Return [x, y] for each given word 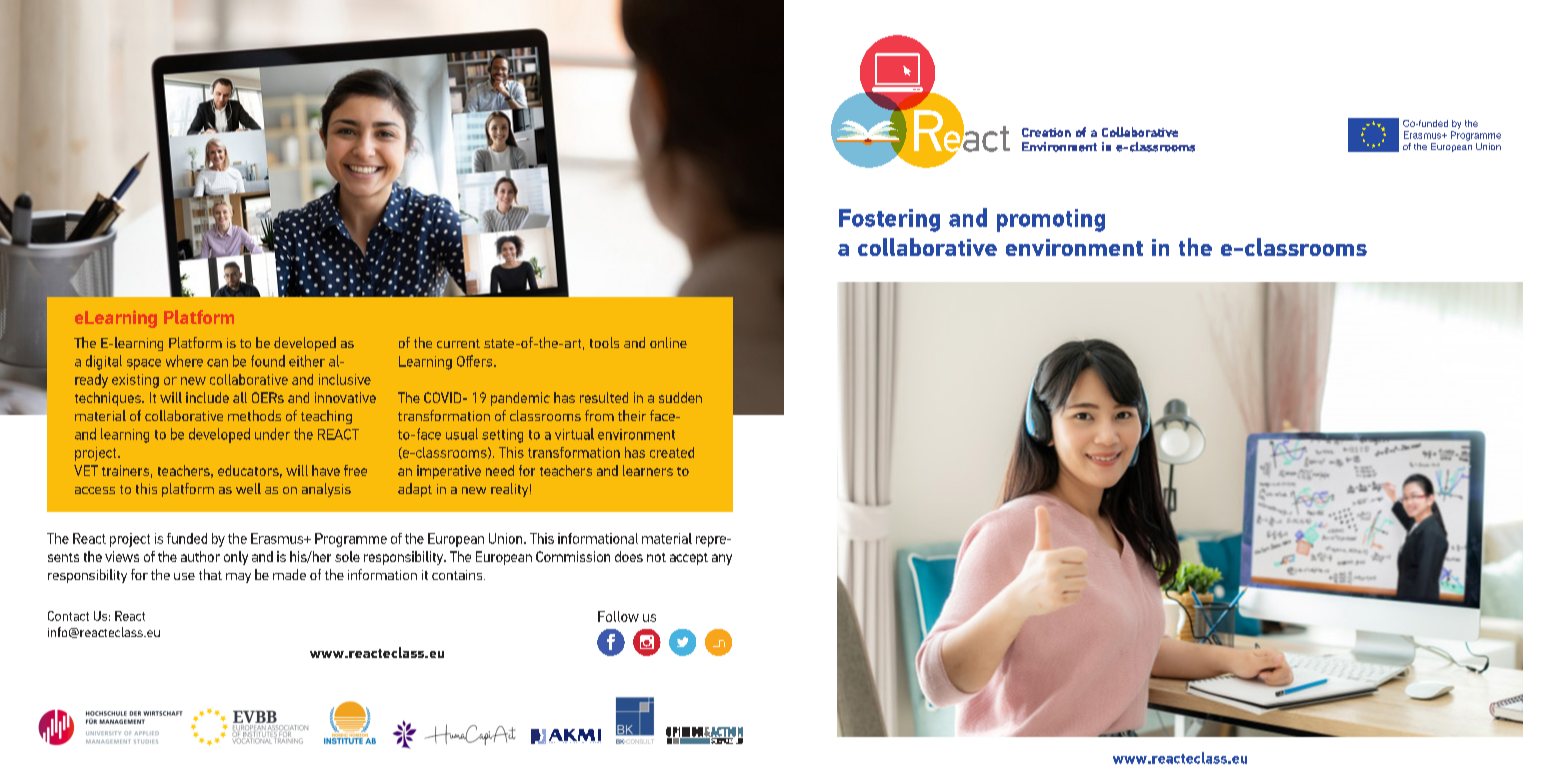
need [500, 470]
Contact [68, 616]
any [722, 559]
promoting [1051, 220]
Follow [618, 616]
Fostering [889, 220]
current [458, 343]
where [184, 361]
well [248, 488]
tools [604, 342]
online [668, 342]
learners [648, 470]
